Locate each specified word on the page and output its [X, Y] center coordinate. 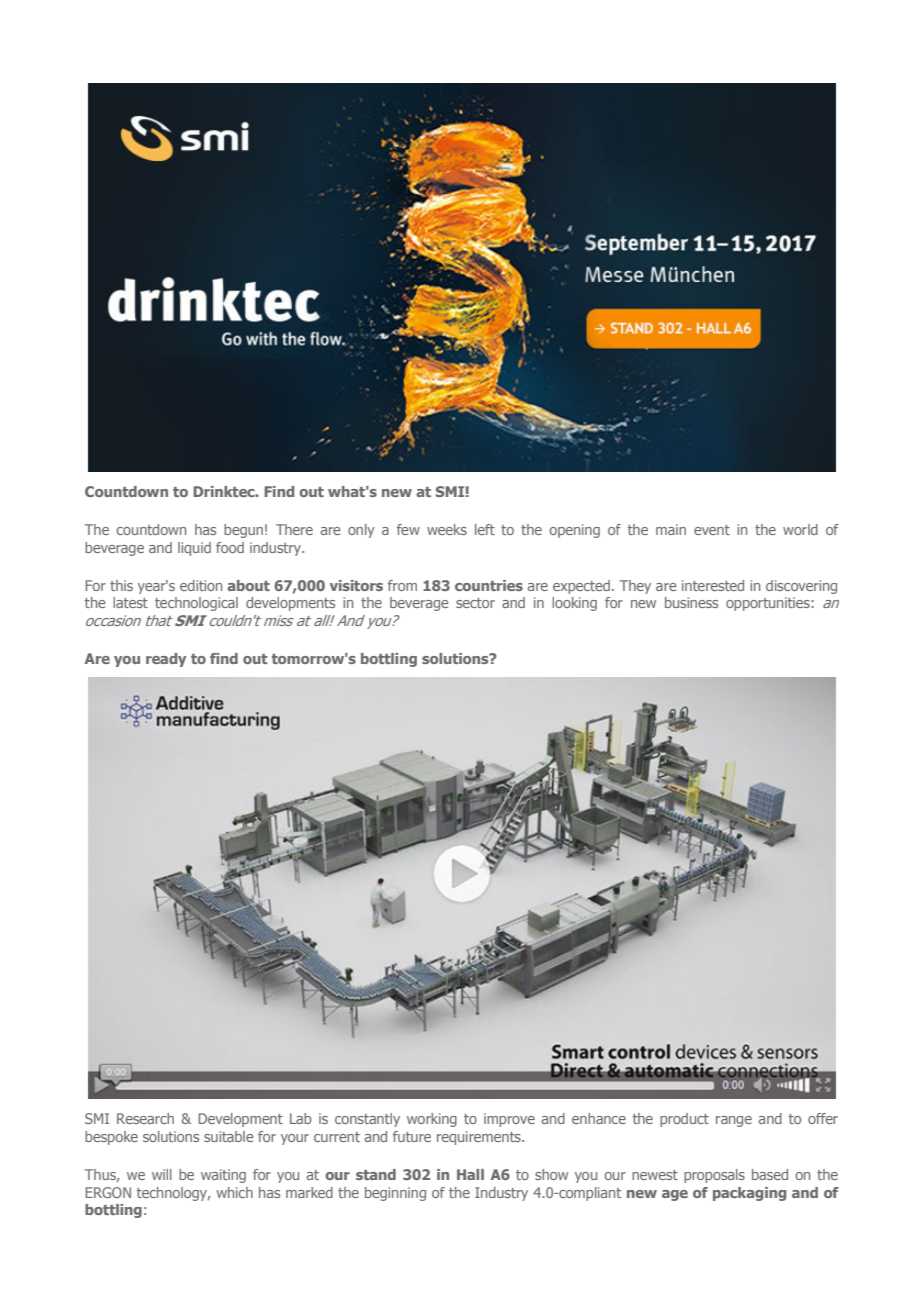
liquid [194, 549]
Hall [470, 1174]
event [712, 530]
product [684, 1120]
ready [166, 660]
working [432, 1120]
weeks [447, 529]
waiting [223, 1176]
